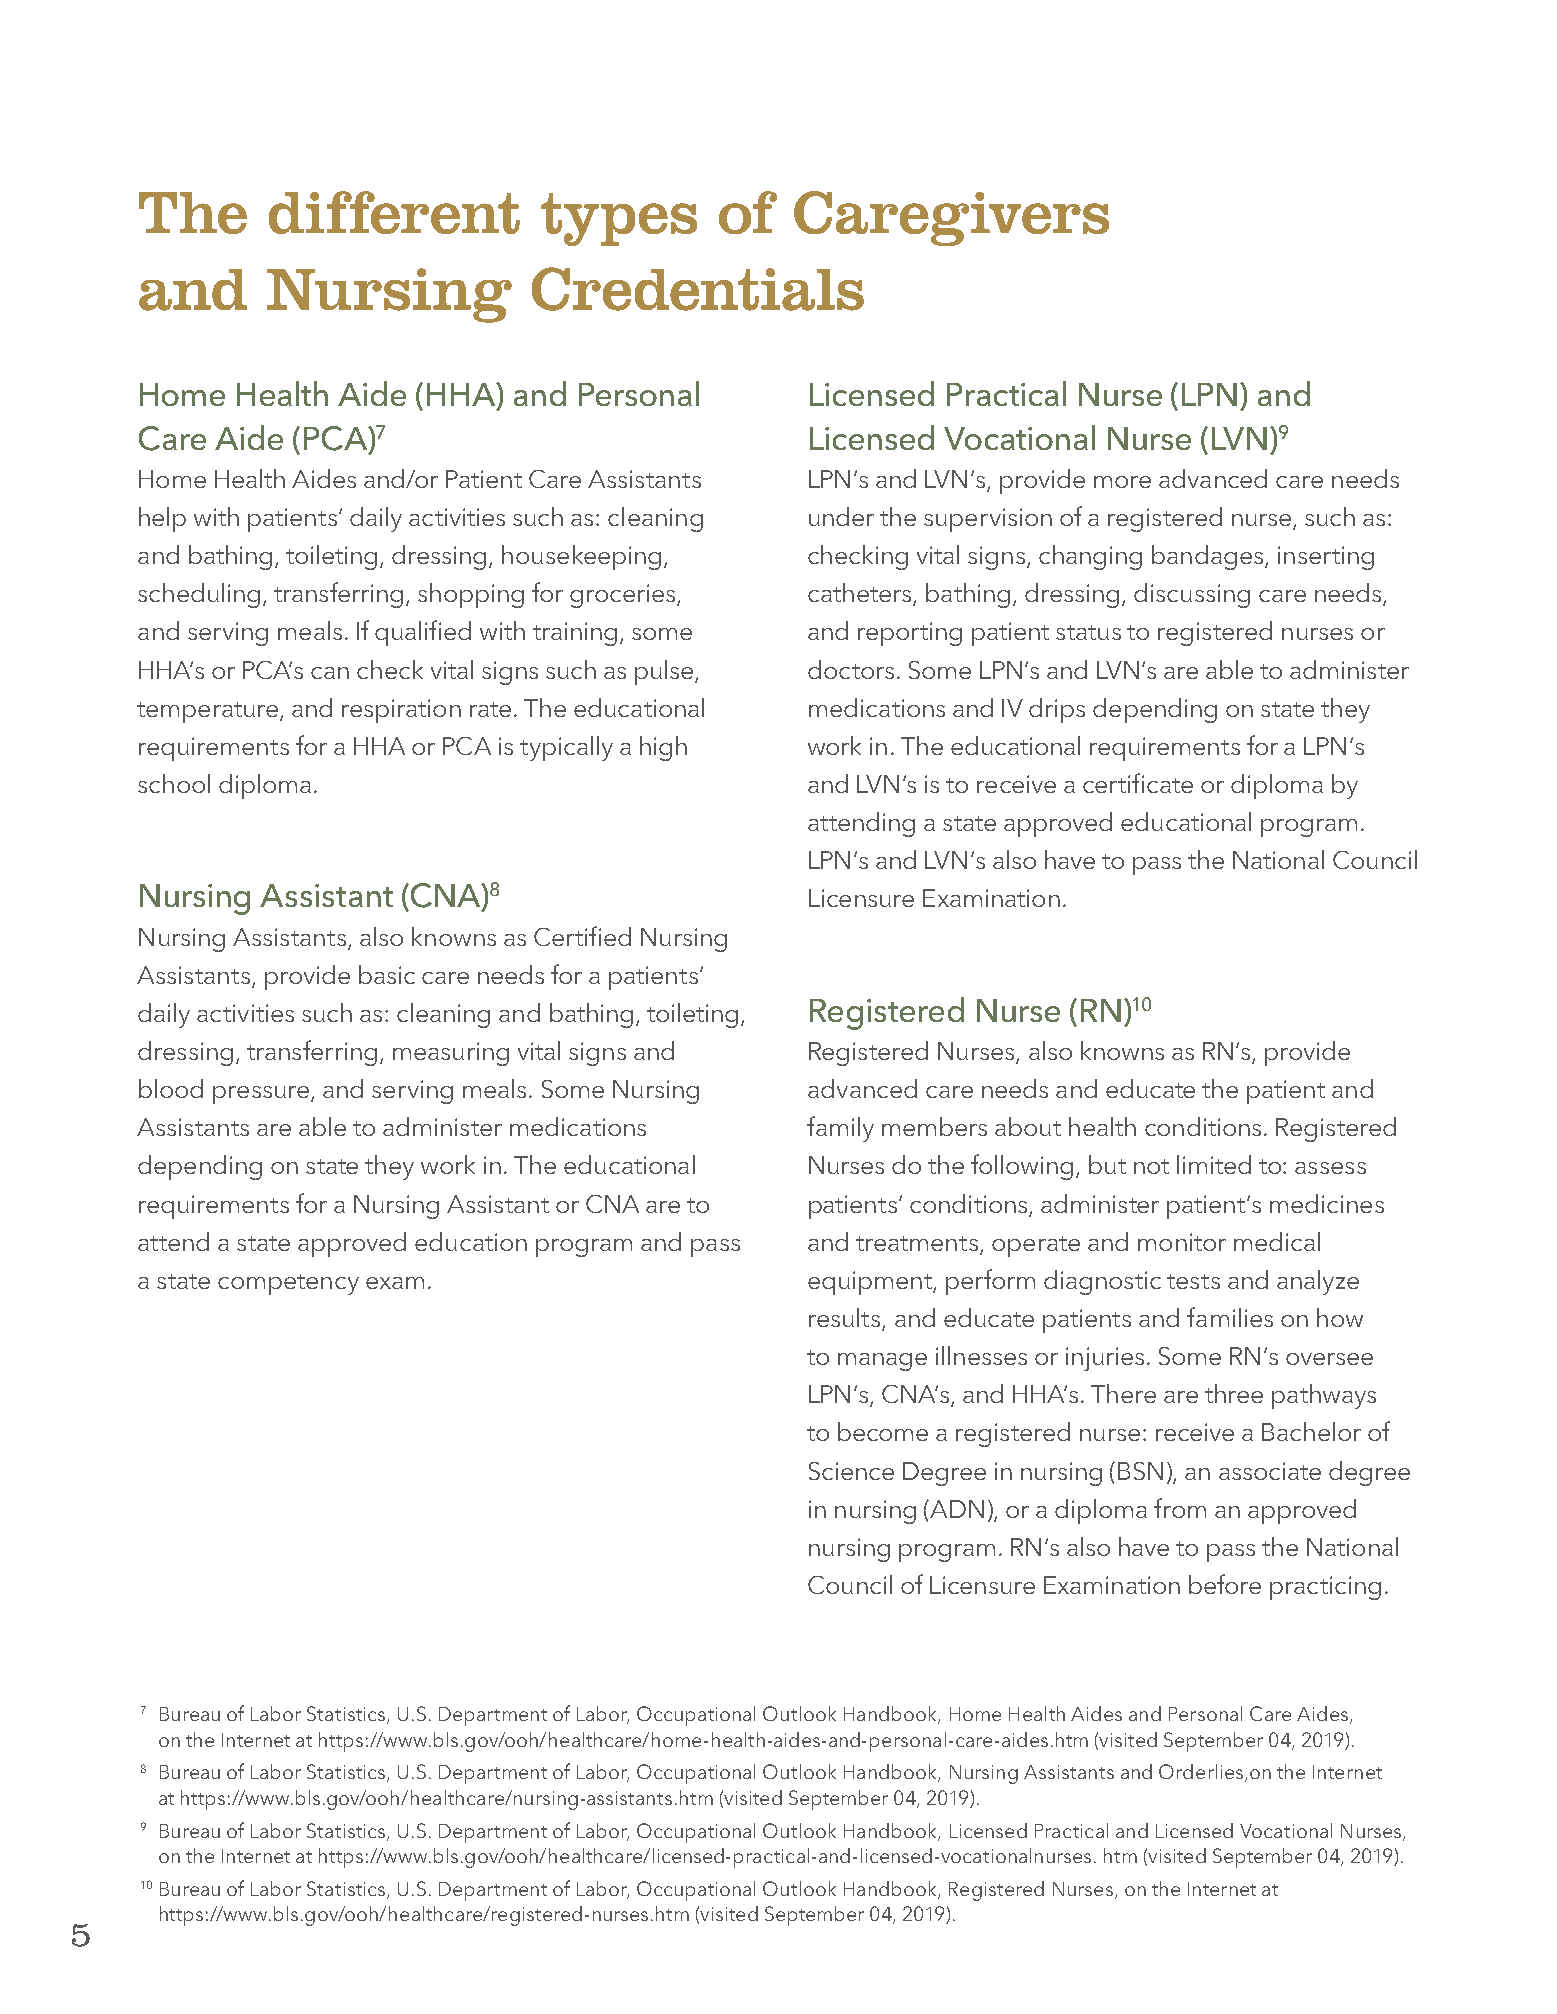  What do you see at coordinates (288, 1284) in the document?
I see `competency` at bounding box center [288, 1284].
